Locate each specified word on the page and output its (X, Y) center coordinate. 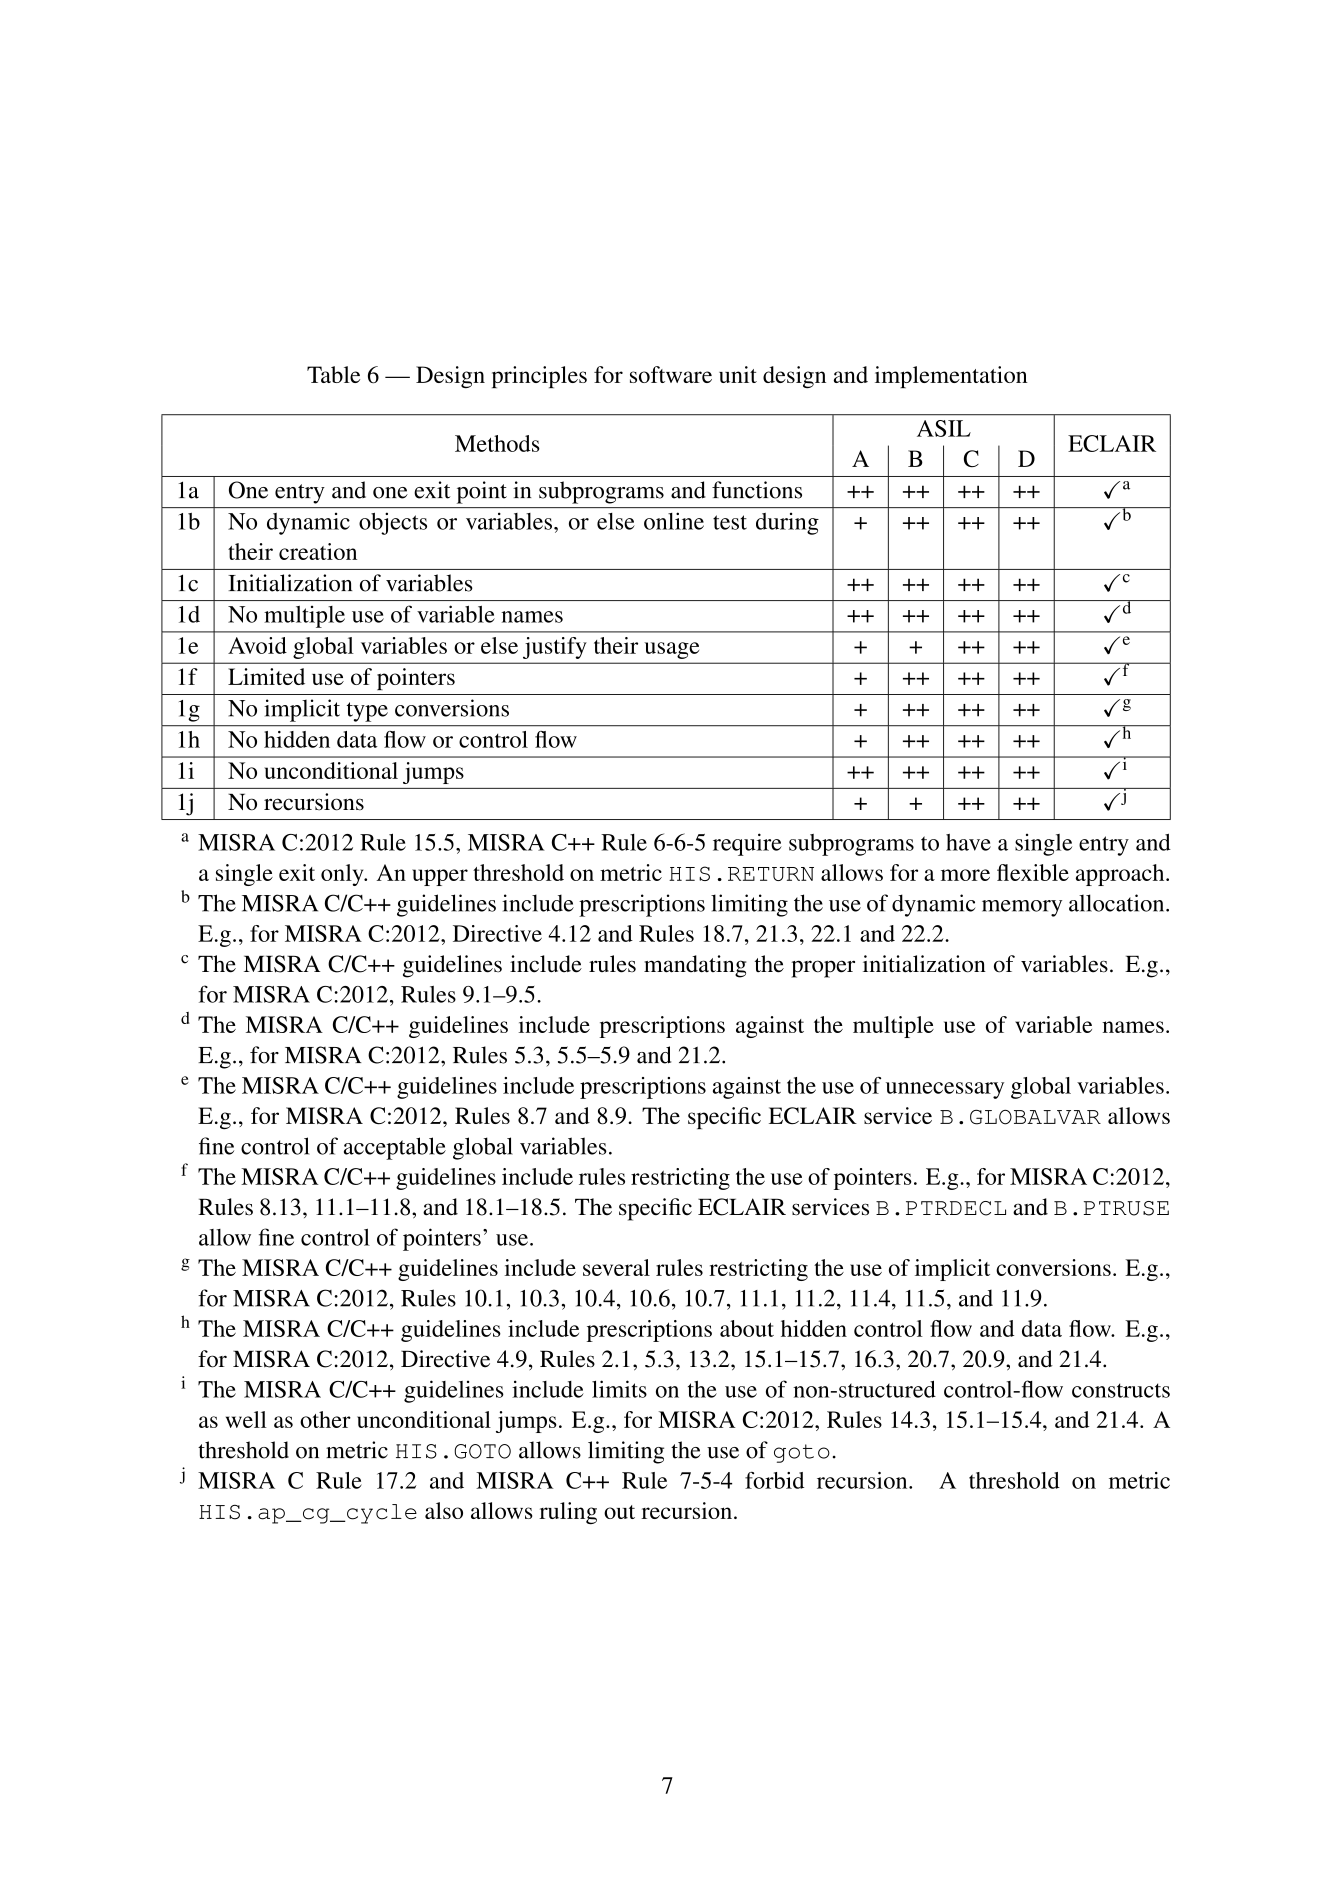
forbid (774, 1480)
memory (1022, 908)
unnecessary (945, 1090)
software (671, 374)
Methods (497, 443)
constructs (1121, 1390)
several (616, 1267)
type (367, 712)
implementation (951, 377)
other (325, 1419)
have (968, 842)
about (747, 1328)
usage (671, 650)
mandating (695, 966)
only (343, 875)
